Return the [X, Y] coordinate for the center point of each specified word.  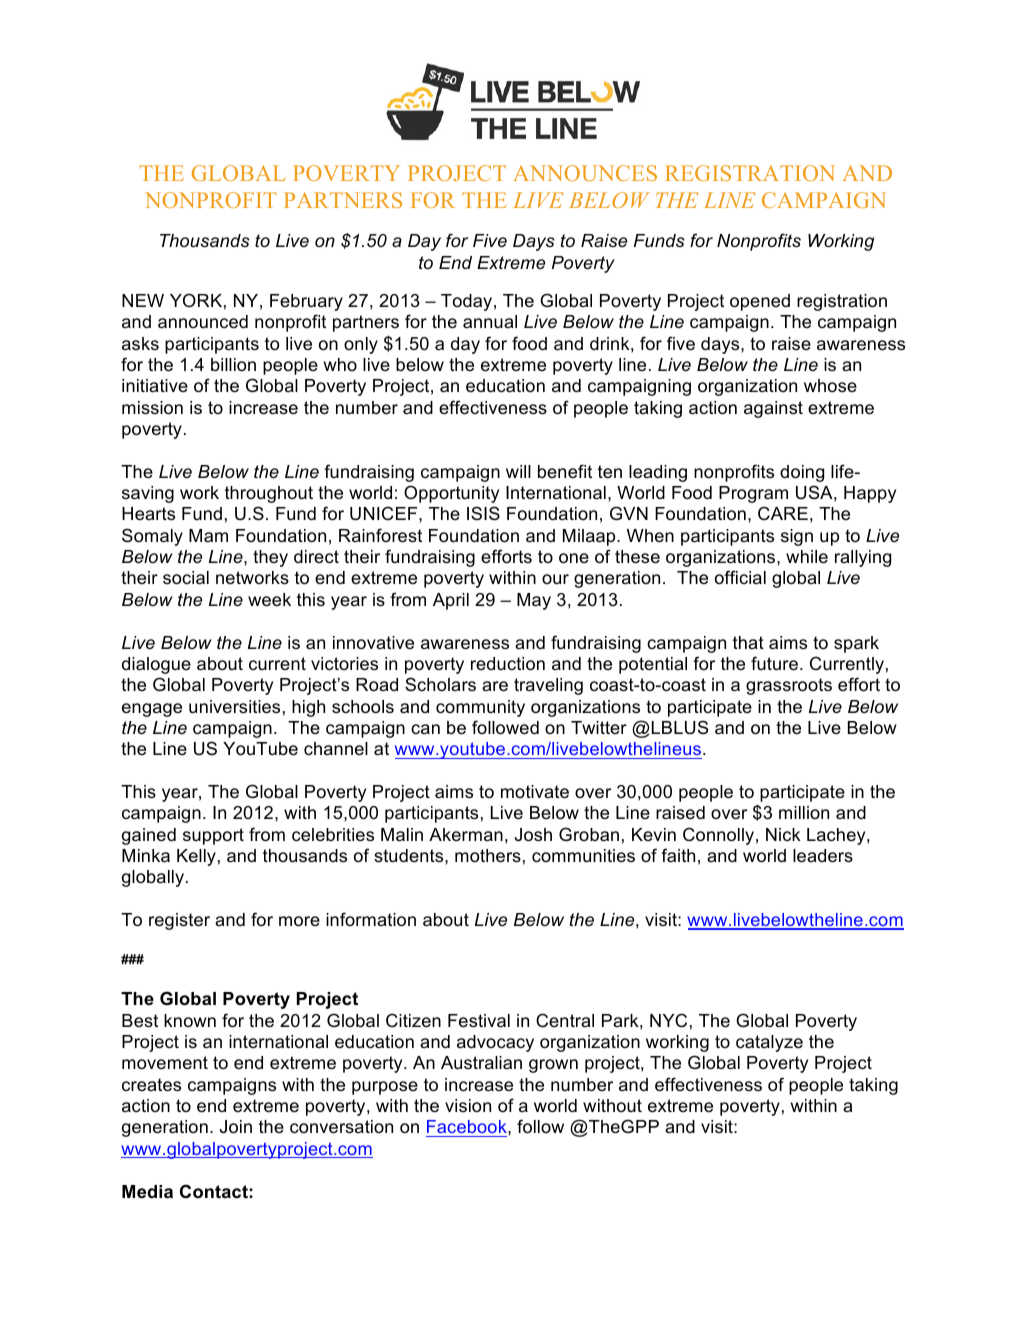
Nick [783, 834]
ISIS [483, 513]
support [213, 836]
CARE [783, 513]
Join [236, 1127]
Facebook [468, 1126]
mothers [488, 856]
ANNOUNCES [585, 173]
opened [760, 302]
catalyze [769, 1043]
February [306, 302]
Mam [208, 535]
